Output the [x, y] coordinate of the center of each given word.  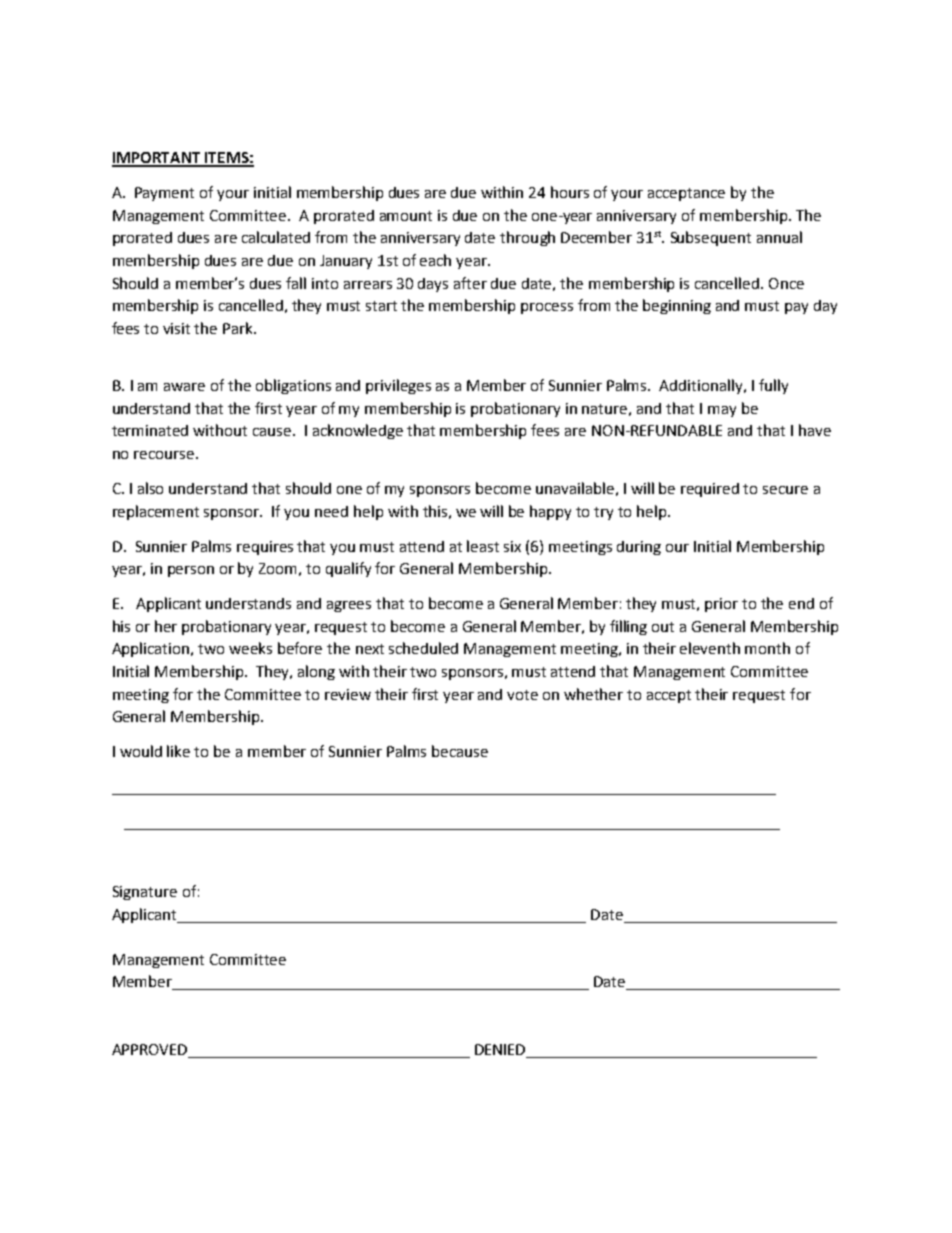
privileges [398, 386]
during [639, 548]
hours [570, 192]
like [178, 751]
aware [184, 387]
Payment [164, 194]
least [483, 546]
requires [265, 548]
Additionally [702, 386]
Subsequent [711, 238]
